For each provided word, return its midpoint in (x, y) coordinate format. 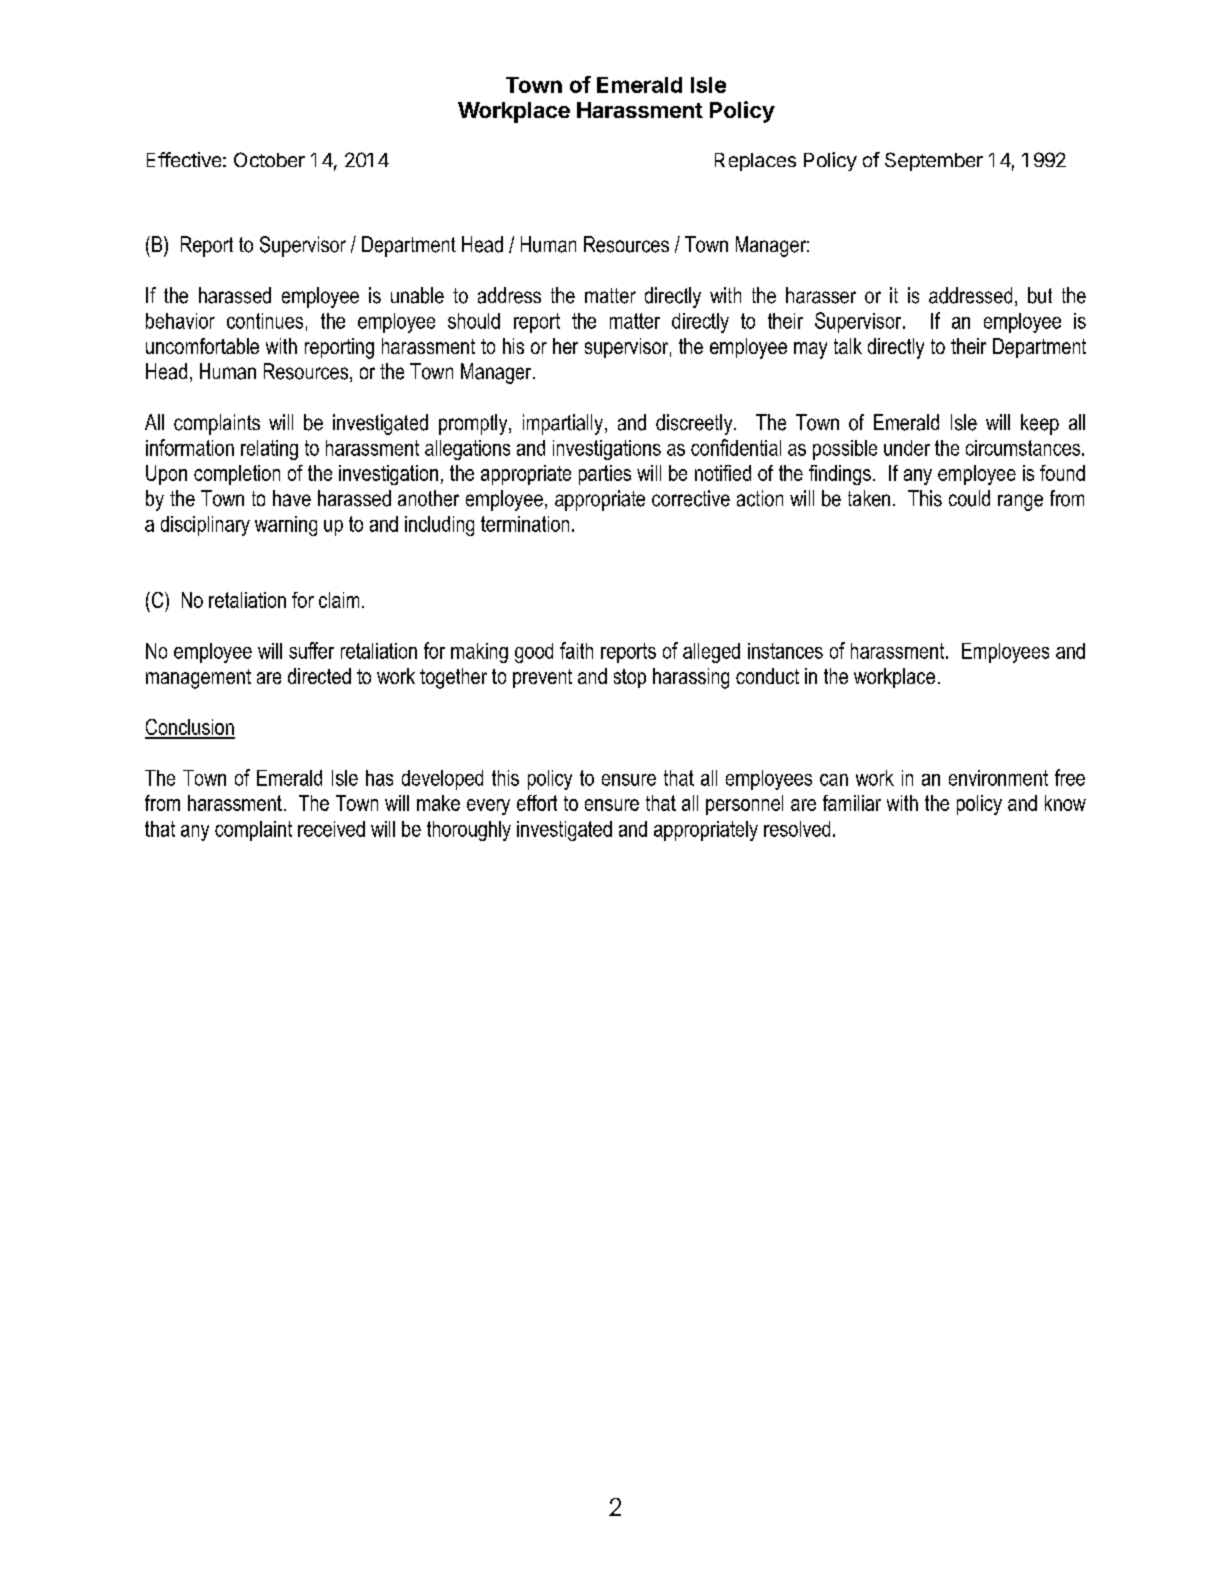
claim (339, 600)
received (331, 829)
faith (576, 650)
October (269, 159)
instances (785, 651)
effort (537, 803)
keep (1040, 424)
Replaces (755, 162)
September (934, 161)
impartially (563, 424)
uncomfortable (202, 346)
